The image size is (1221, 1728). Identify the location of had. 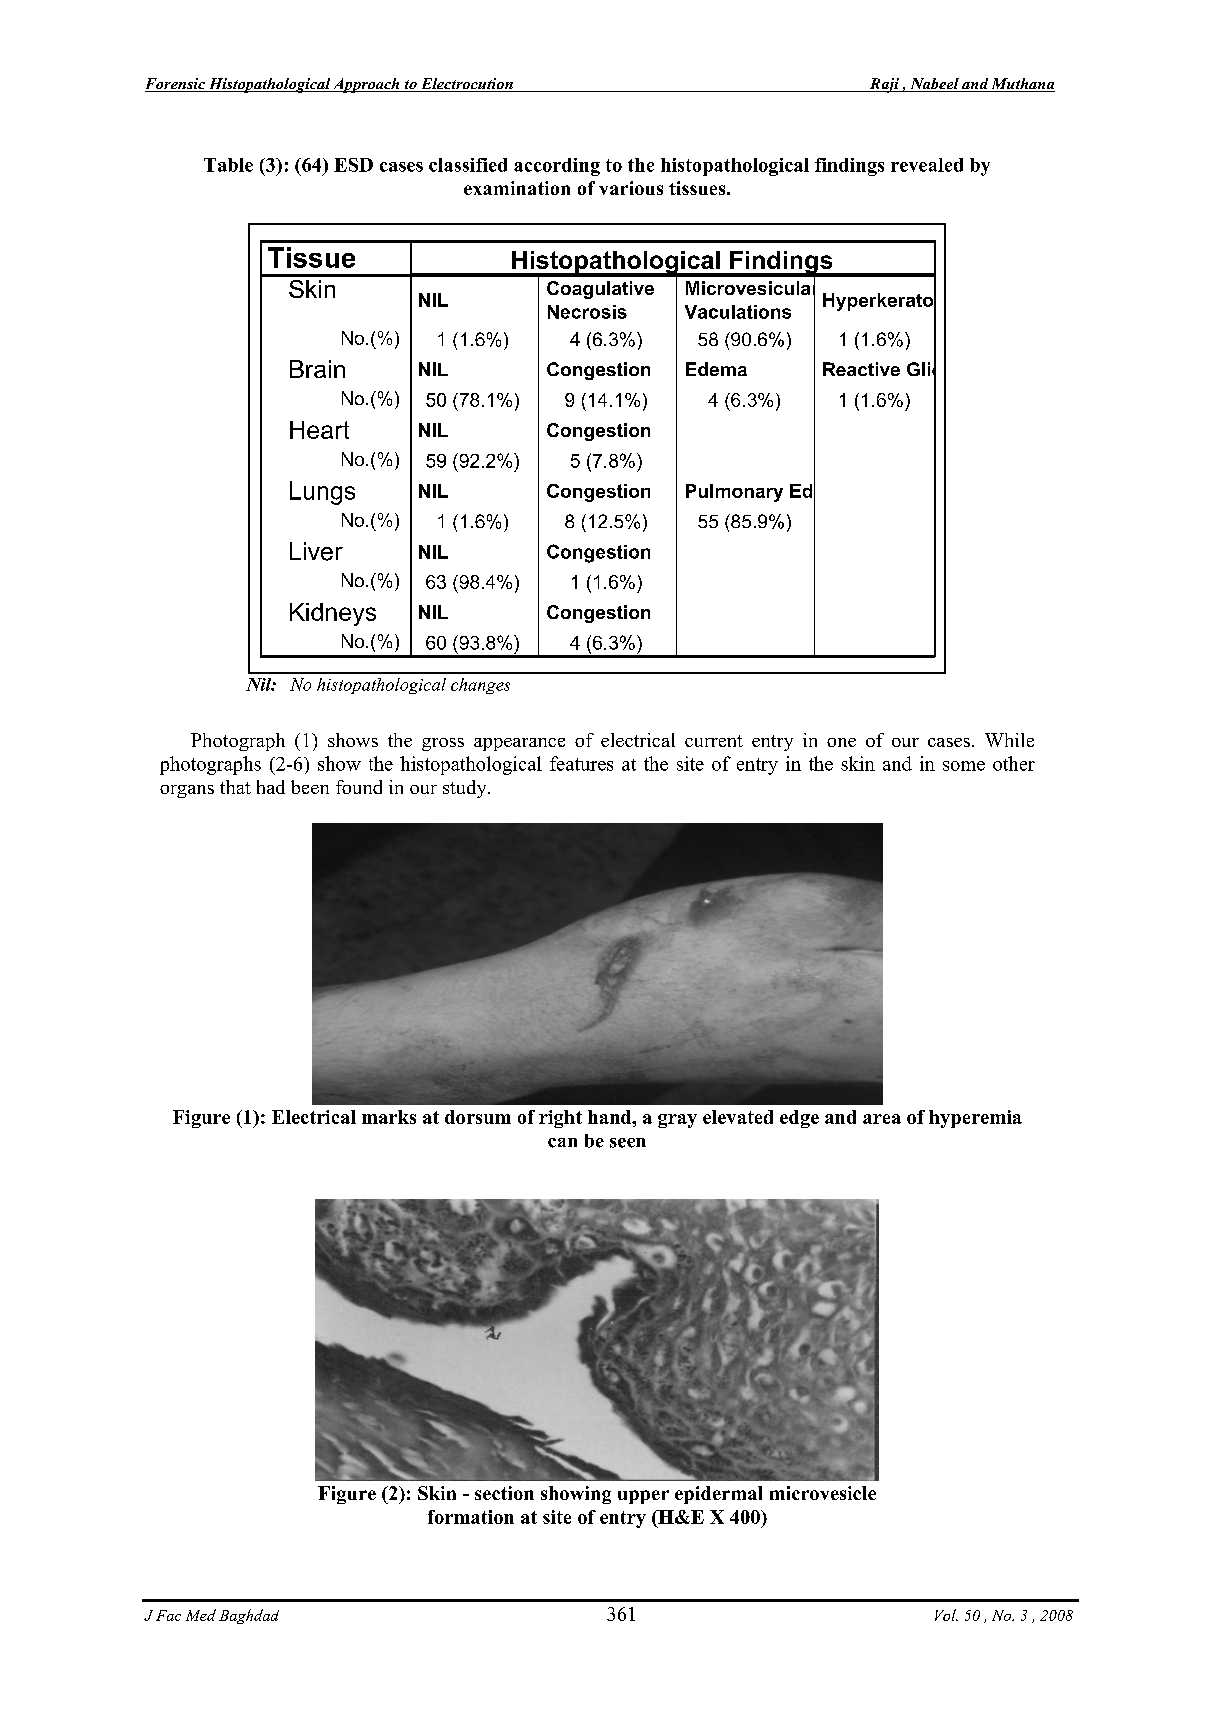
(271, 787).
